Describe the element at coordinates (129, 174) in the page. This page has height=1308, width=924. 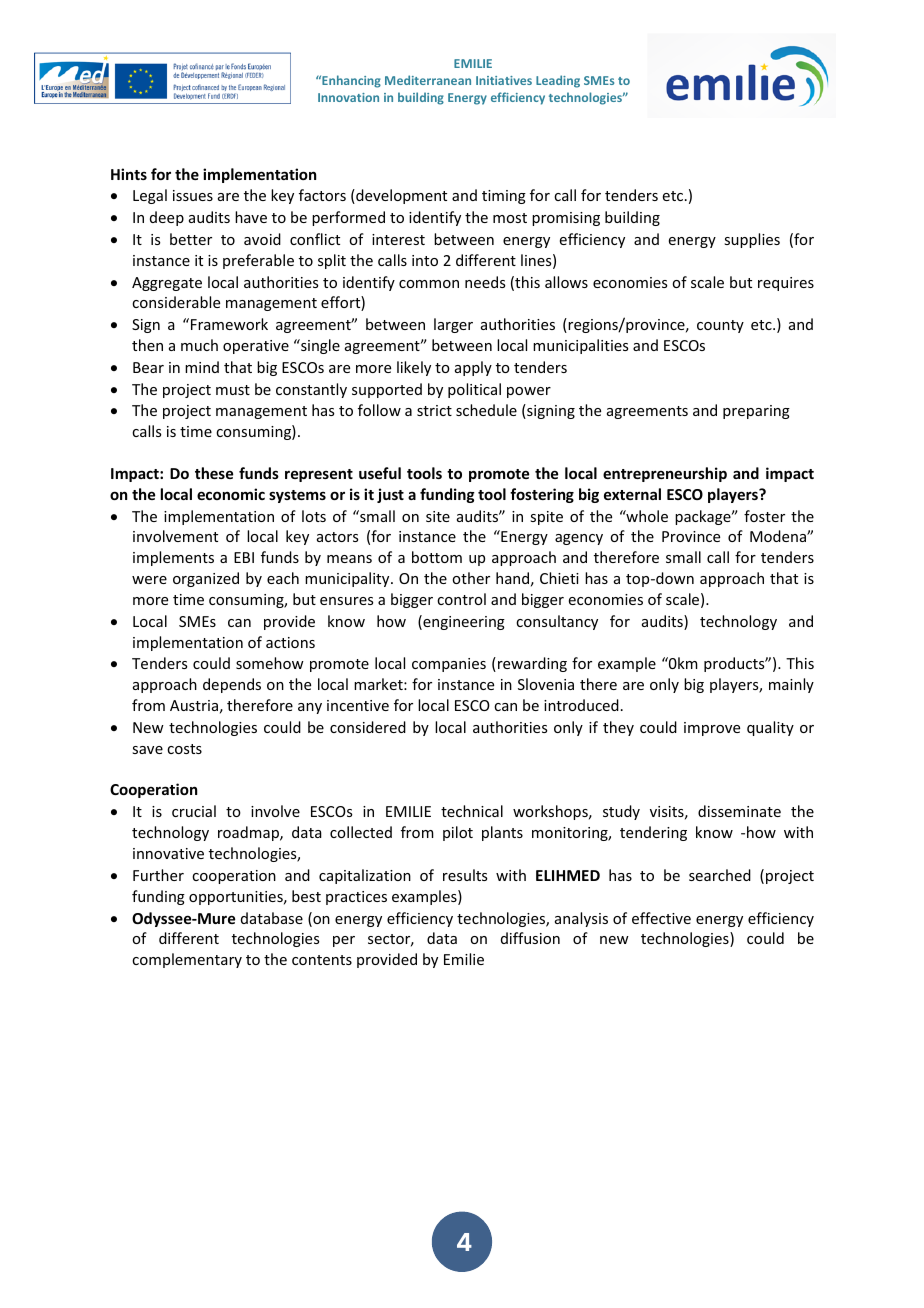
I see `Hints` at that location.
